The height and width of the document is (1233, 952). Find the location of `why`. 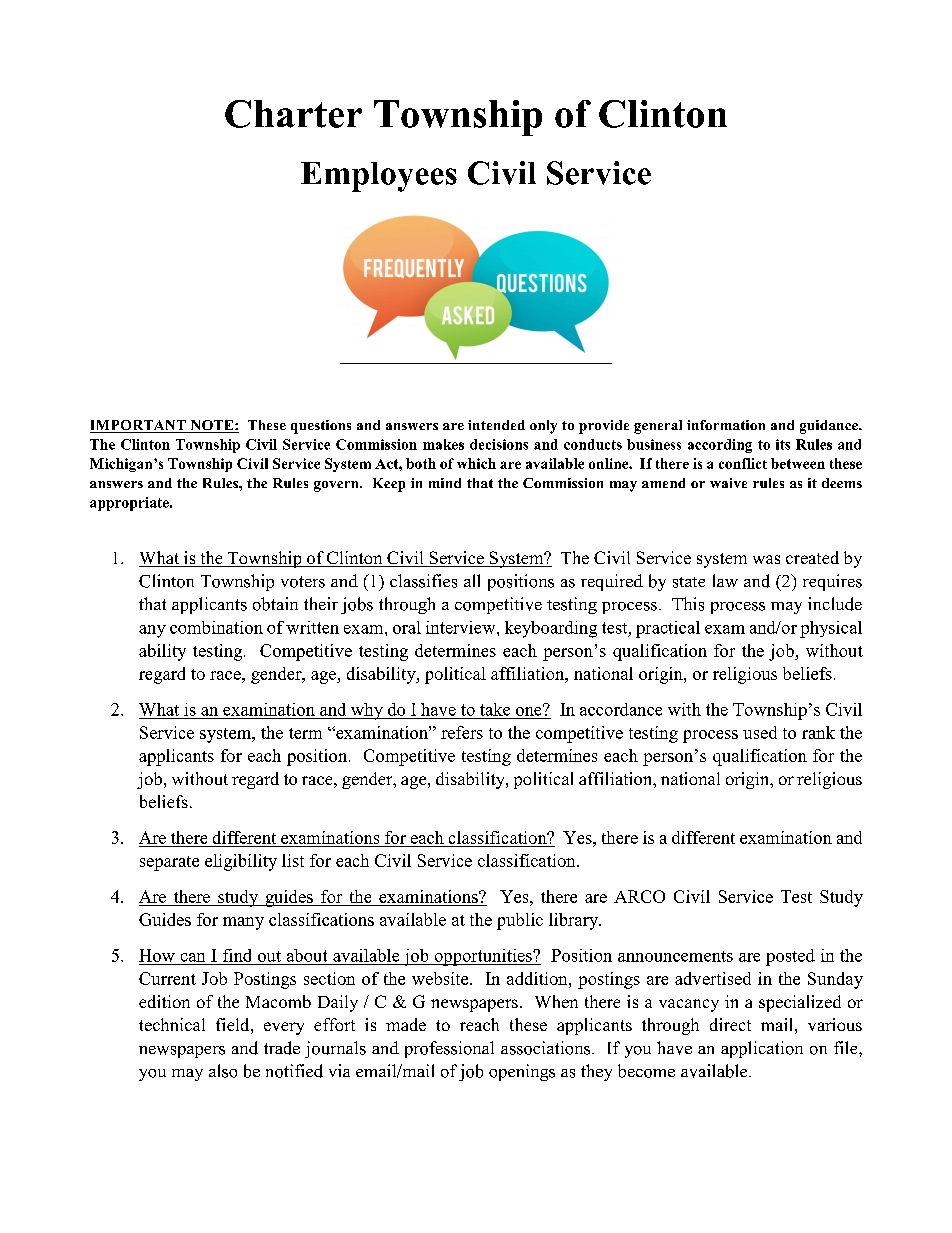

why is located at coordinates (366, 711).
